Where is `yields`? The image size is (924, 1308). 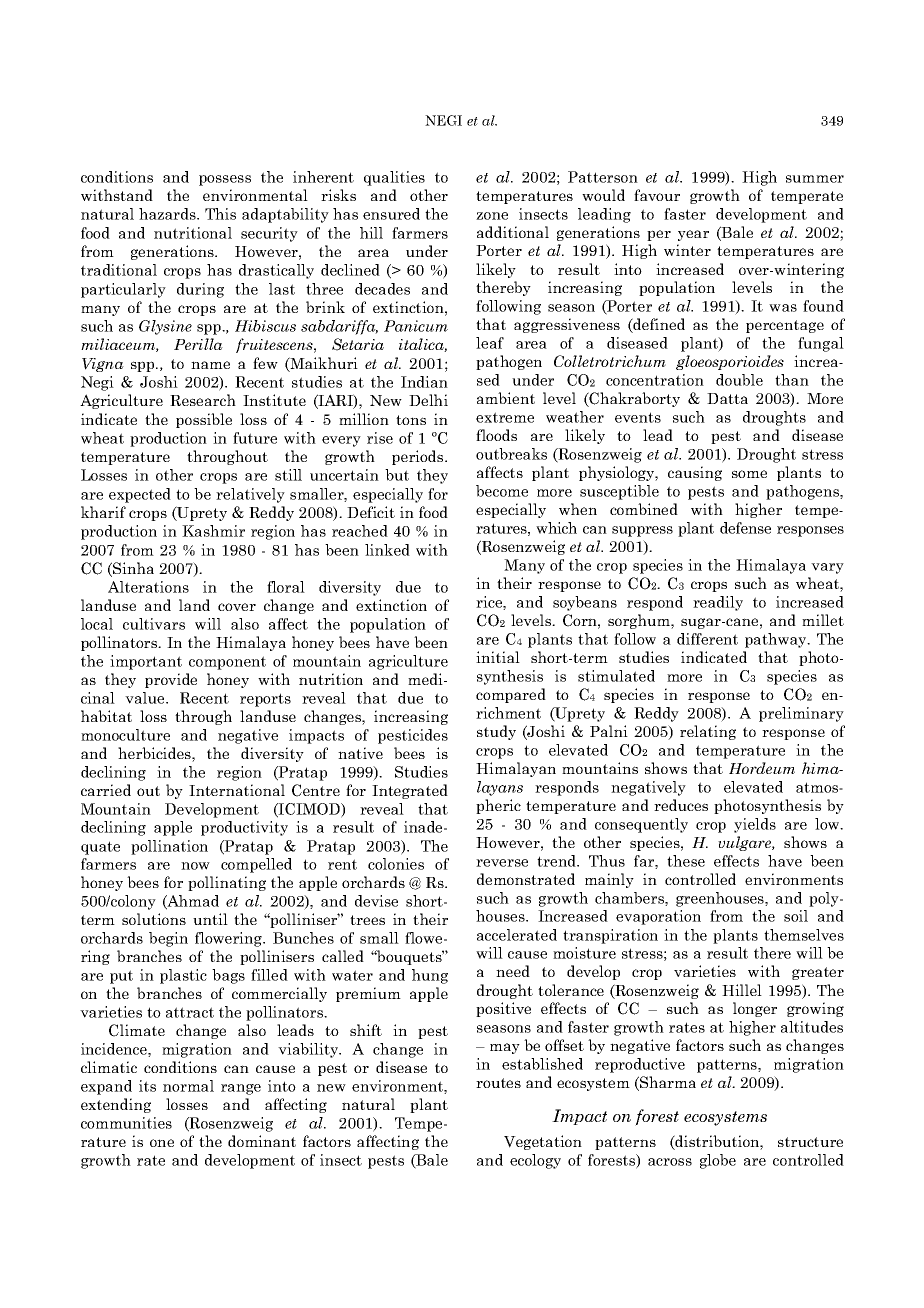 yields is located at coordinates (755, 825).
